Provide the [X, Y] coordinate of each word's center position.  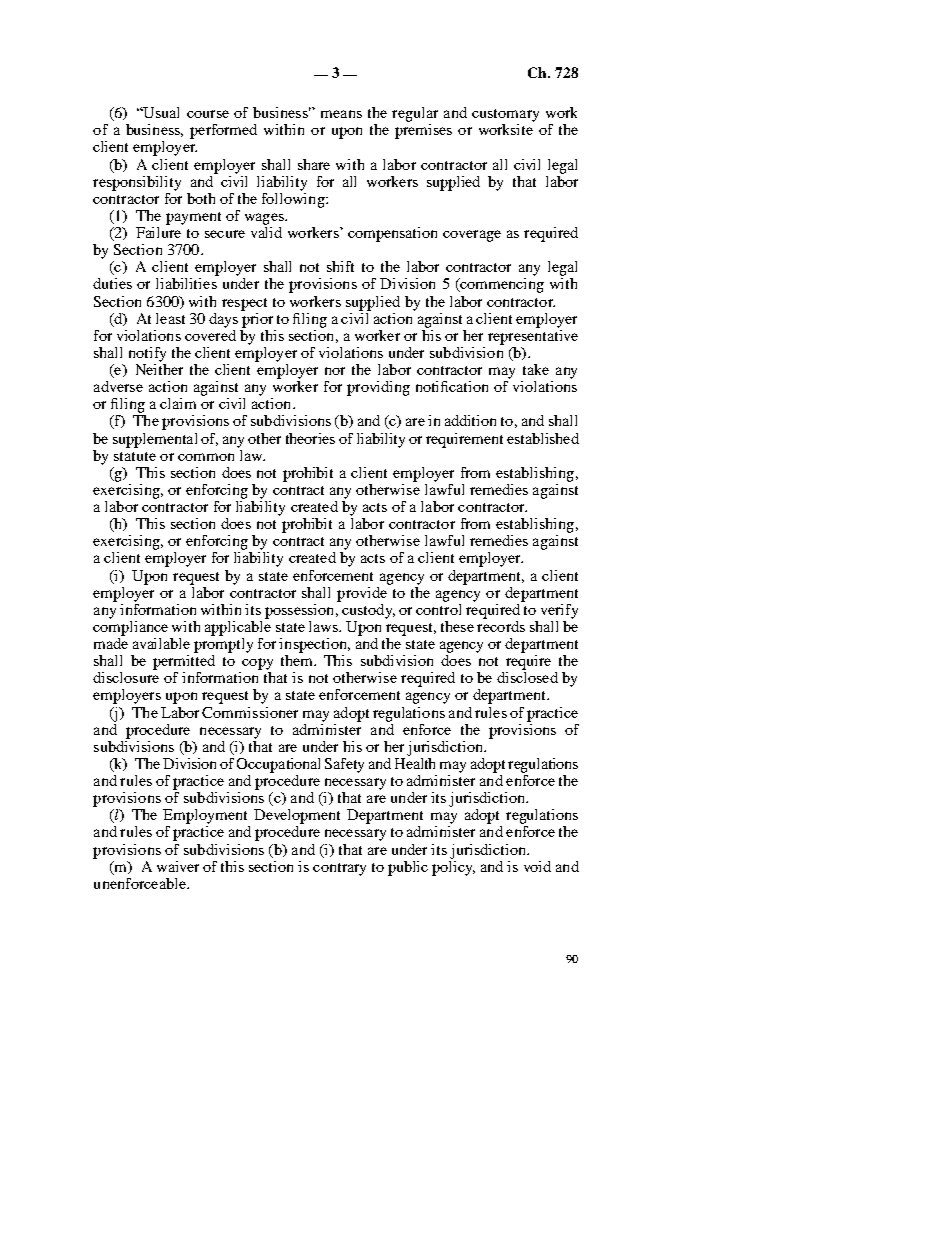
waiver [178, 866]
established [543, 438]
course [208, 114]
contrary [339, 869]
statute [135, 456]
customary [505, 115]
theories [310, 438]
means [341, 114]
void [537, 866]
